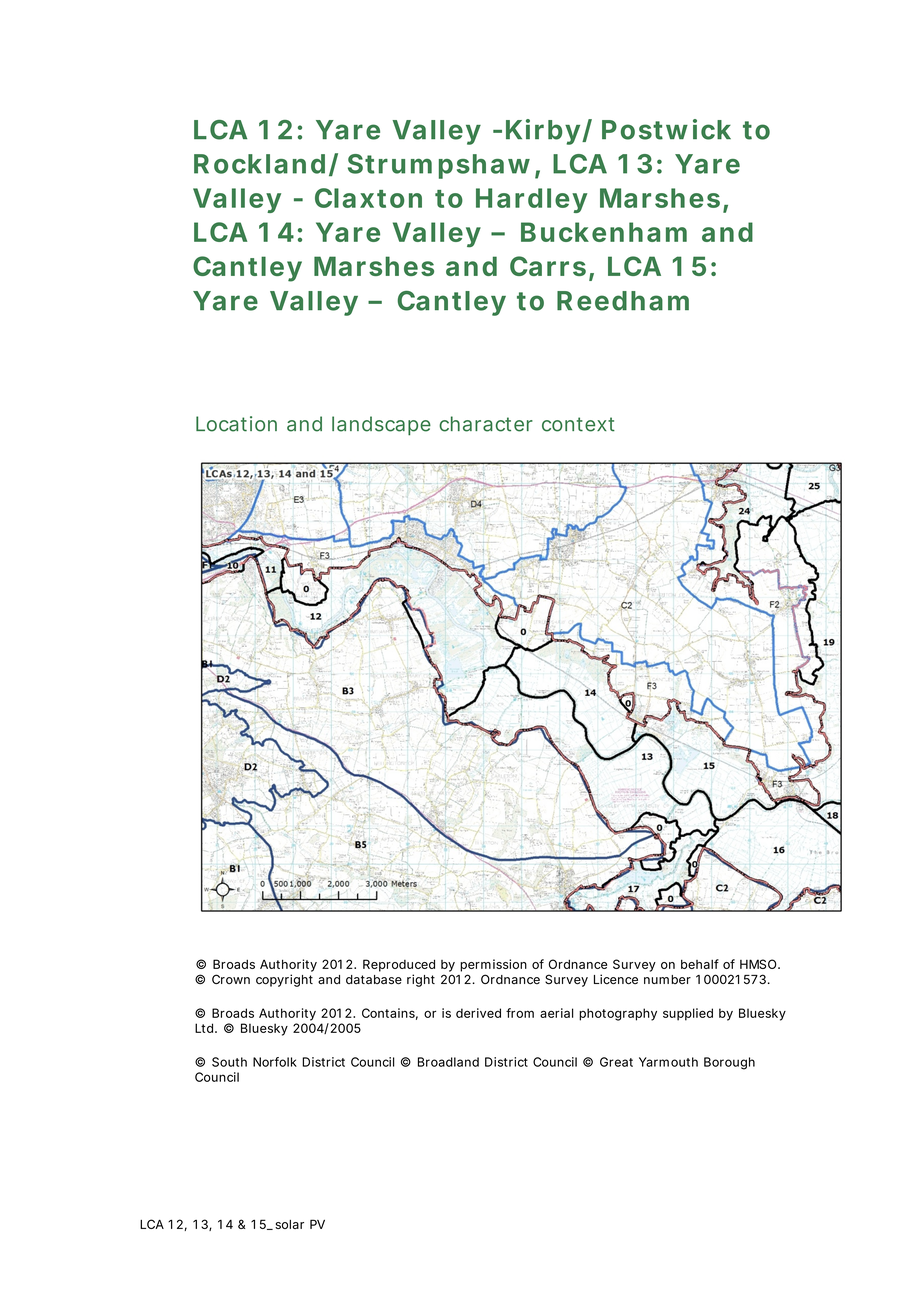  What do you see at coordinates (700, 964) in the page?
I see `behalf` at bounding box center [700, 964].
